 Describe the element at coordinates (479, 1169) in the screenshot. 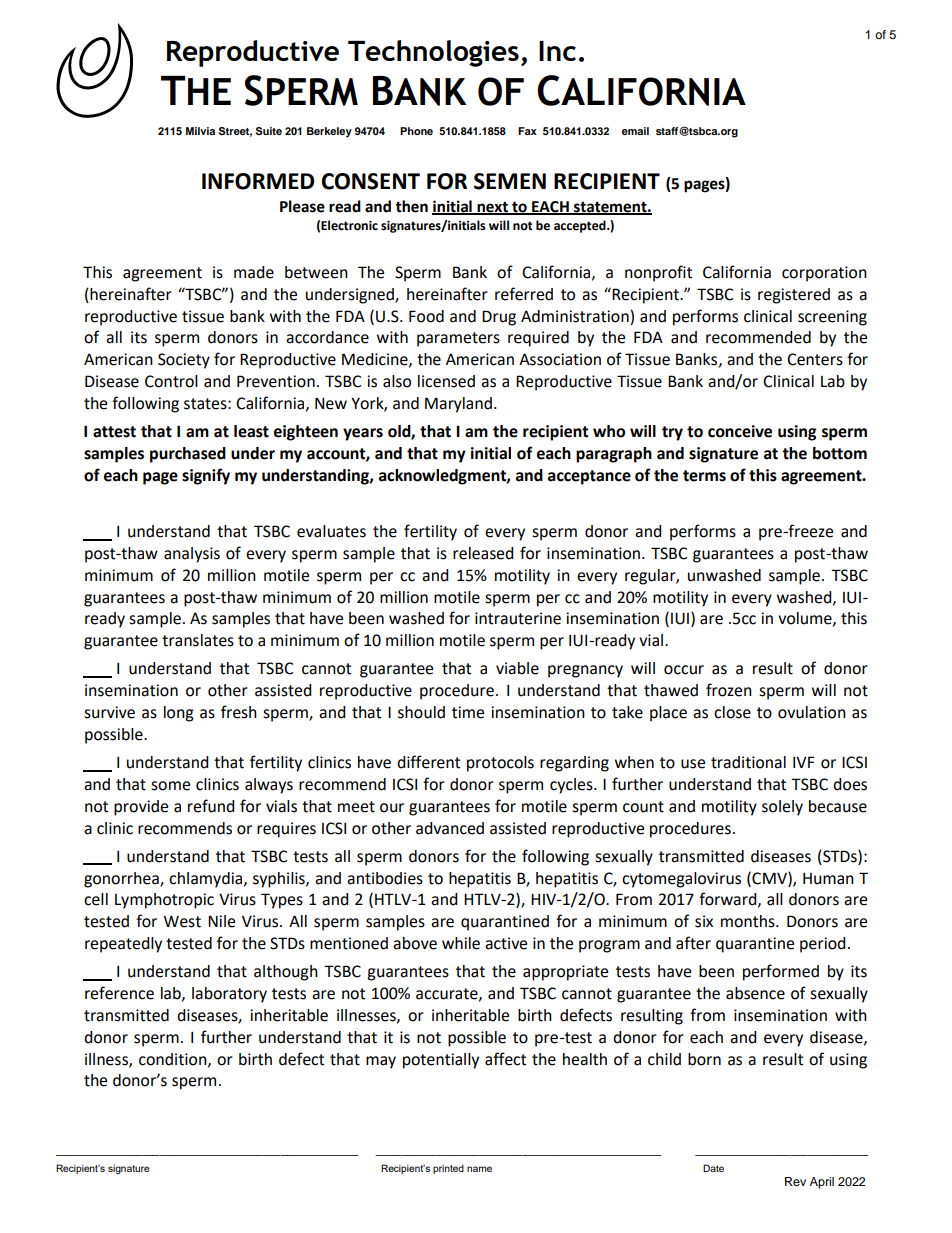

I see `name` at that location.
